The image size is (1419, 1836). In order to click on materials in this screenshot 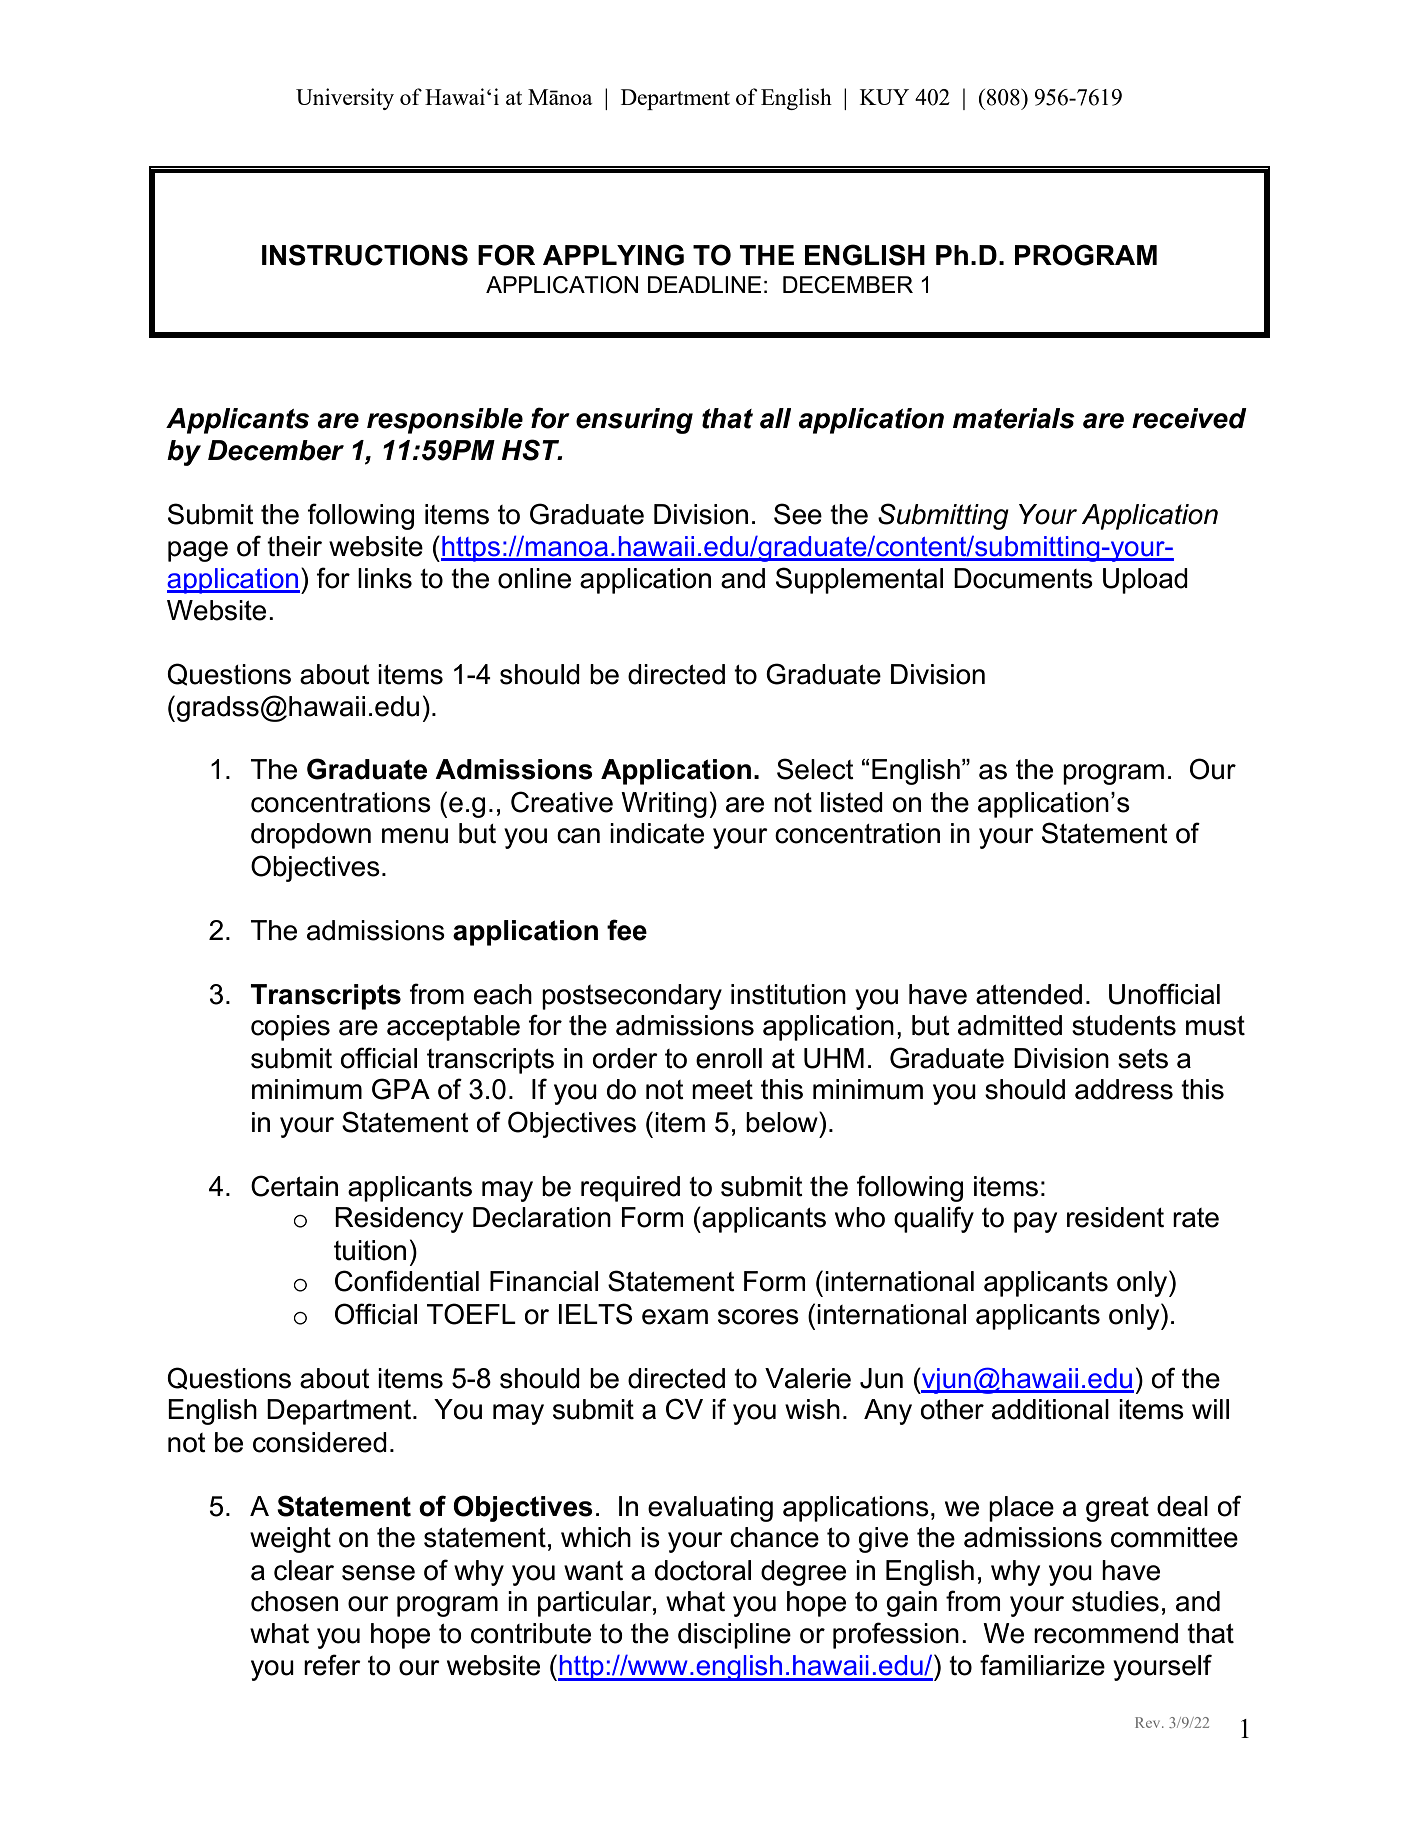, I will do `click(1014, 418)`.
